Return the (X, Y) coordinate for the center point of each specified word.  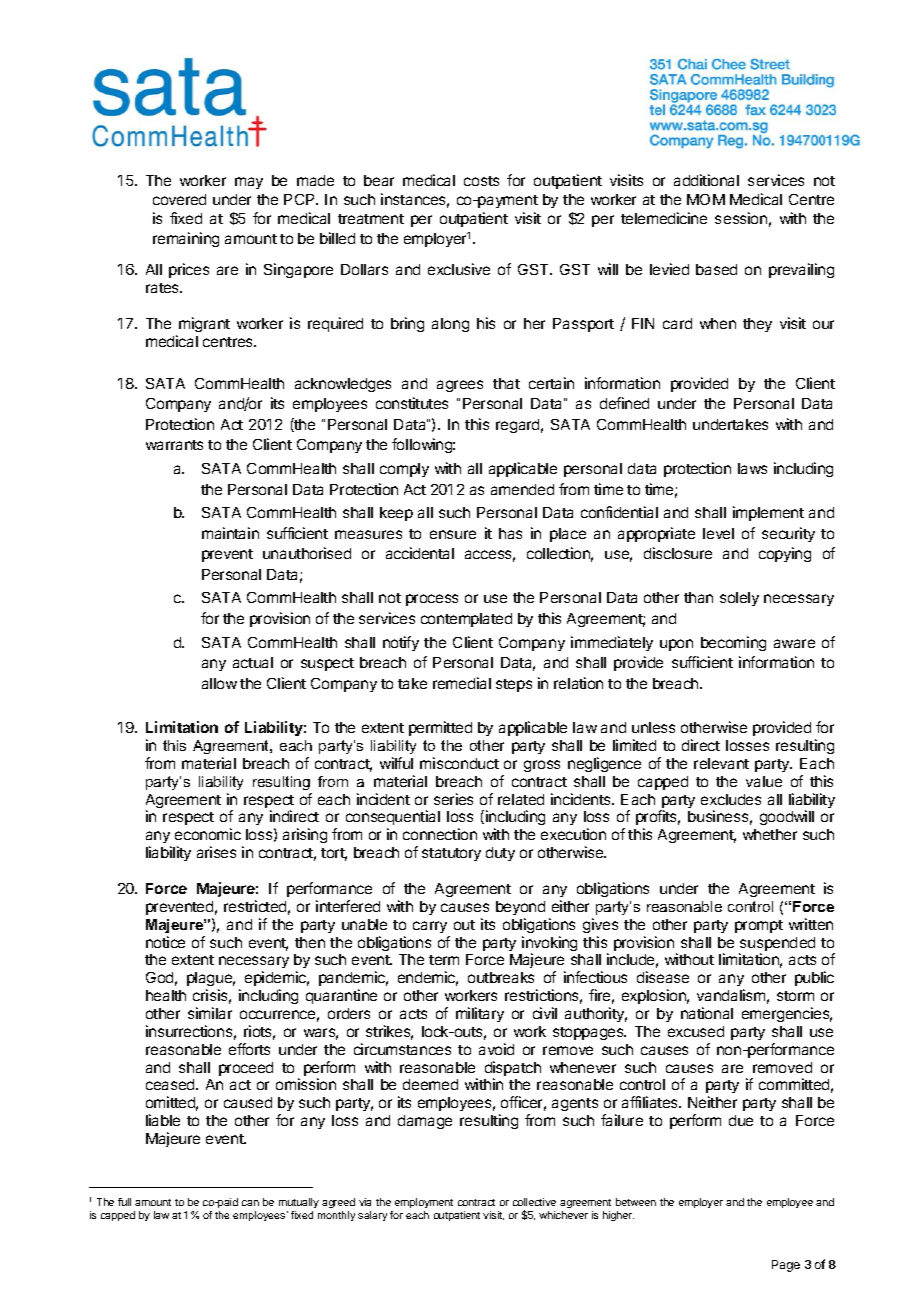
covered (179, 199)
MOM (706, 199)
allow (219, 683)
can (250, 1203)
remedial (462, 683)
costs (481, 181)
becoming (733, 643)
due (741, 1120)
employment (424, 1203)
